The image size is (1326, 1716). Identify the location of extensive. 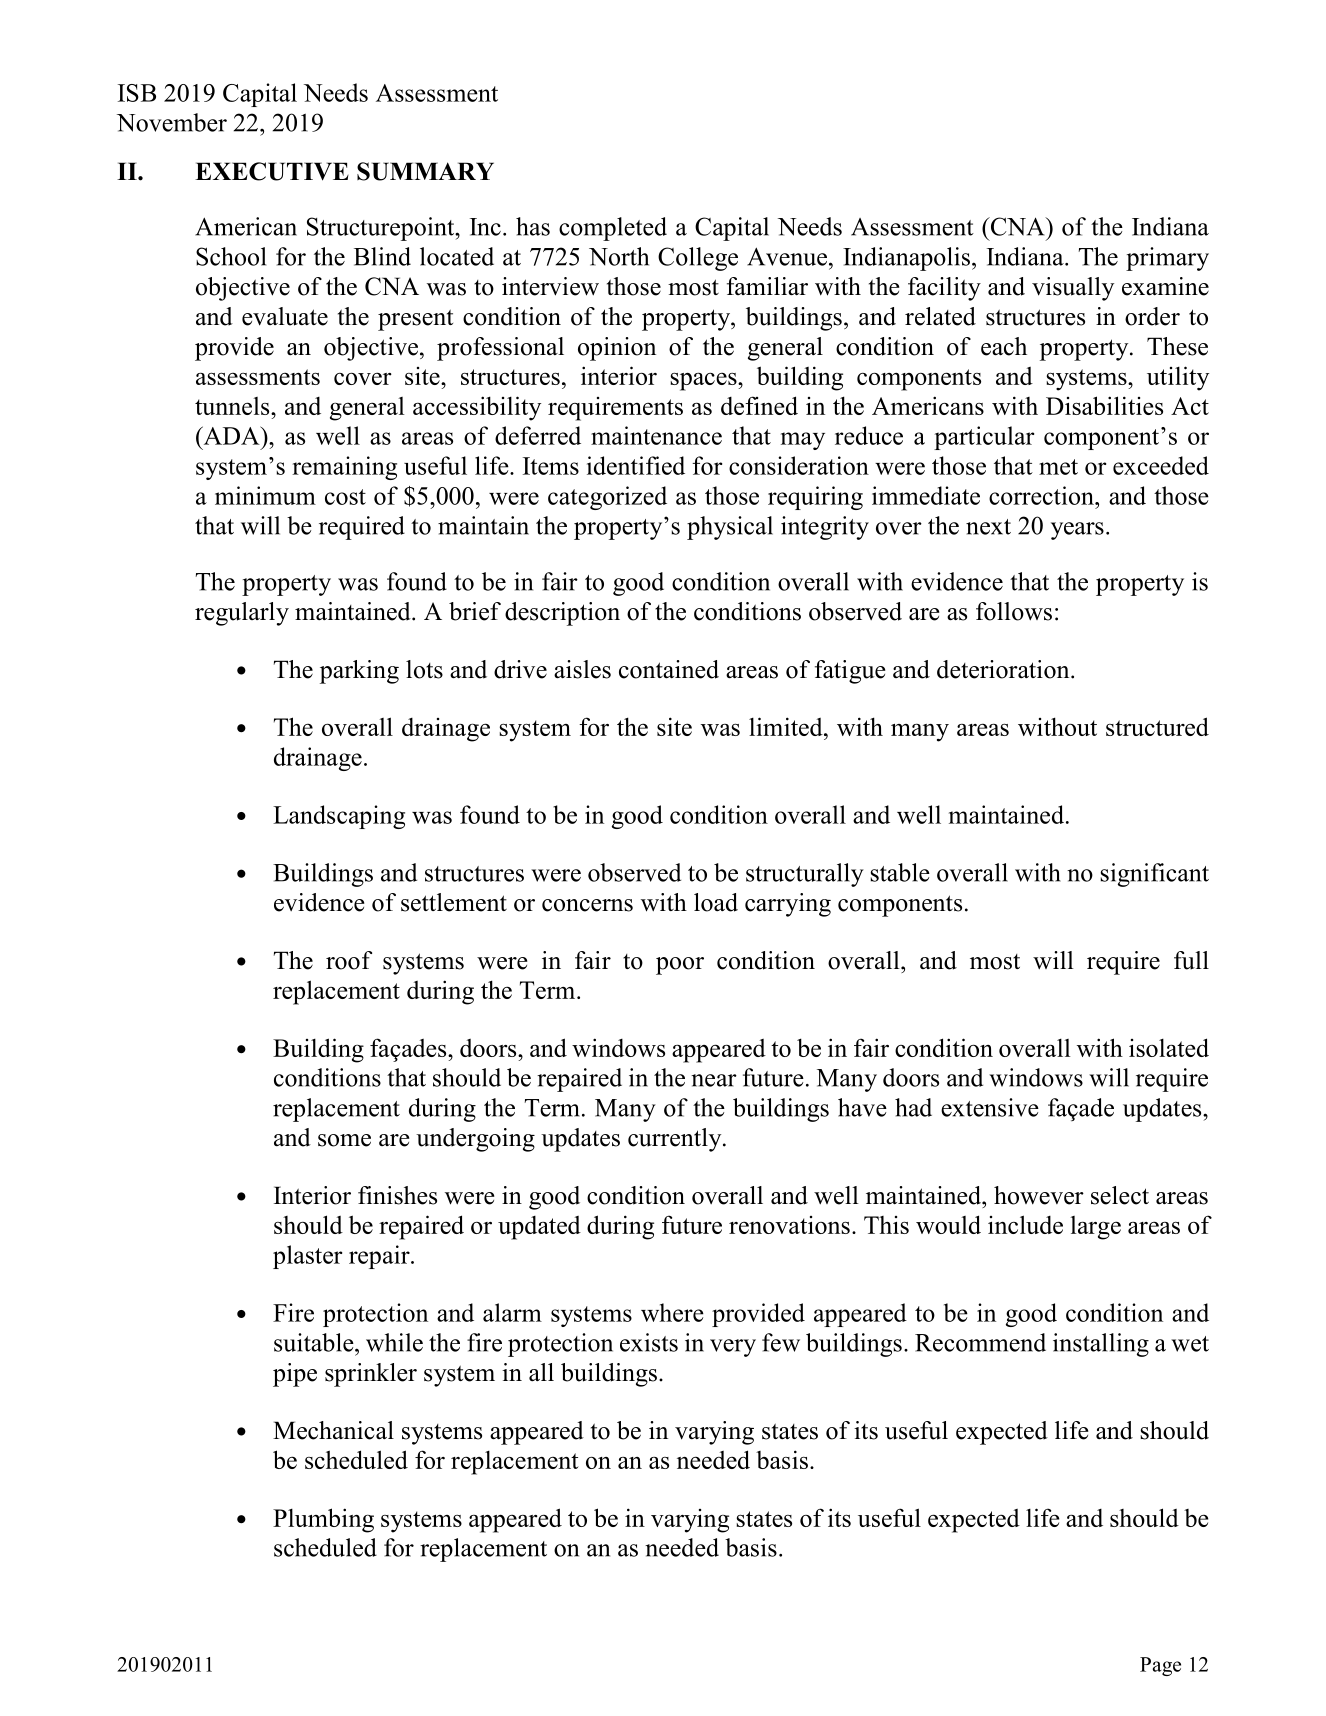
(990, 1107).
